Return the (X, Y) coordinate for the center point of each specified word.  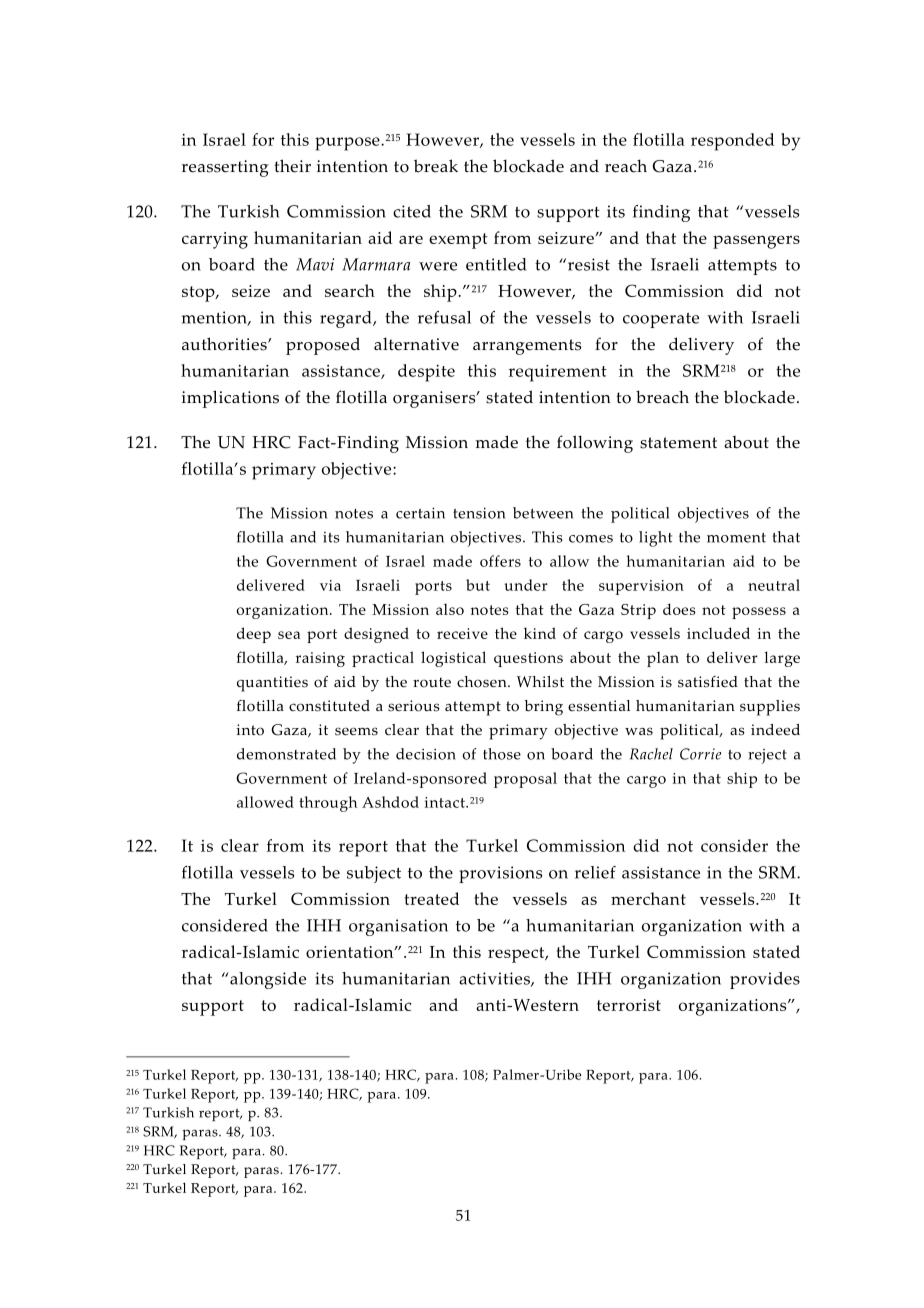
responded (732, 142)
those (502, 754)
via (330, 585)
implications (230, 399)
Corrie (700, 754)
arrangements (527, 347)
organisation (398, 927)
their (292, 166)
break (436, 166)
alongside (267, 980)
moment (736, 538)
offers (500, 561)
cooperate (661, 320)
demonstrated (286, 754)
